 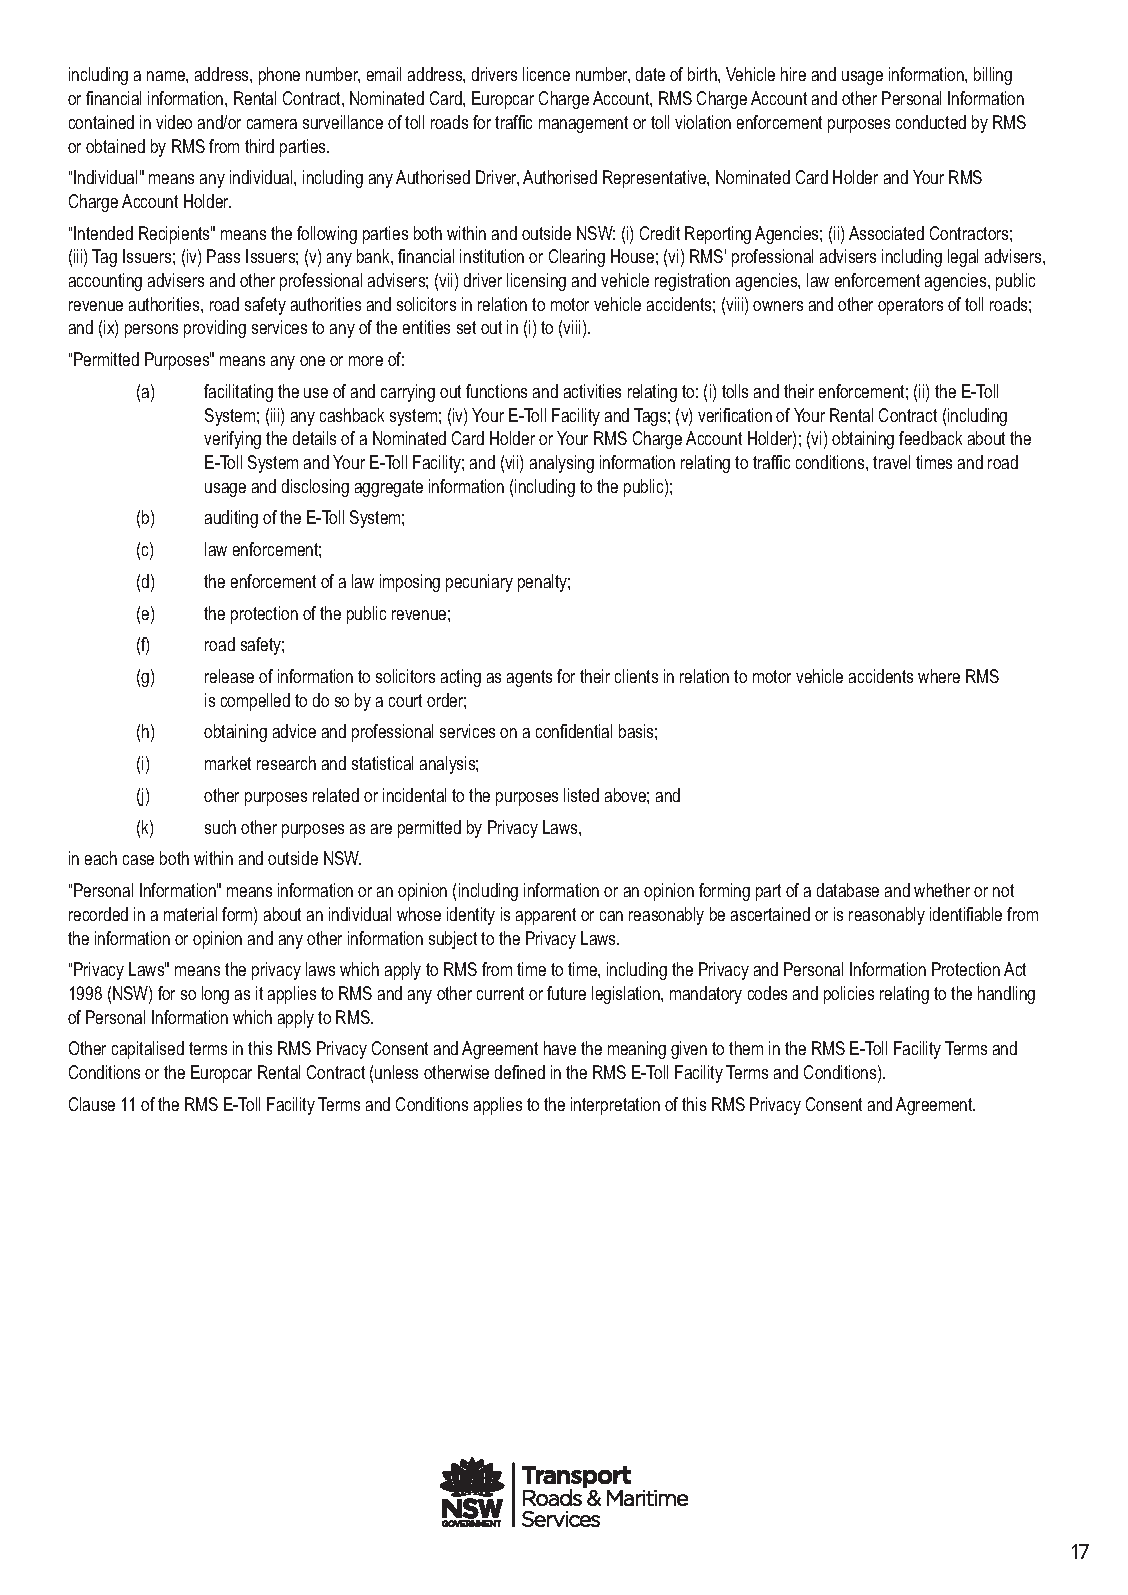 I want to click on policies, so click(x=849, y=995).
